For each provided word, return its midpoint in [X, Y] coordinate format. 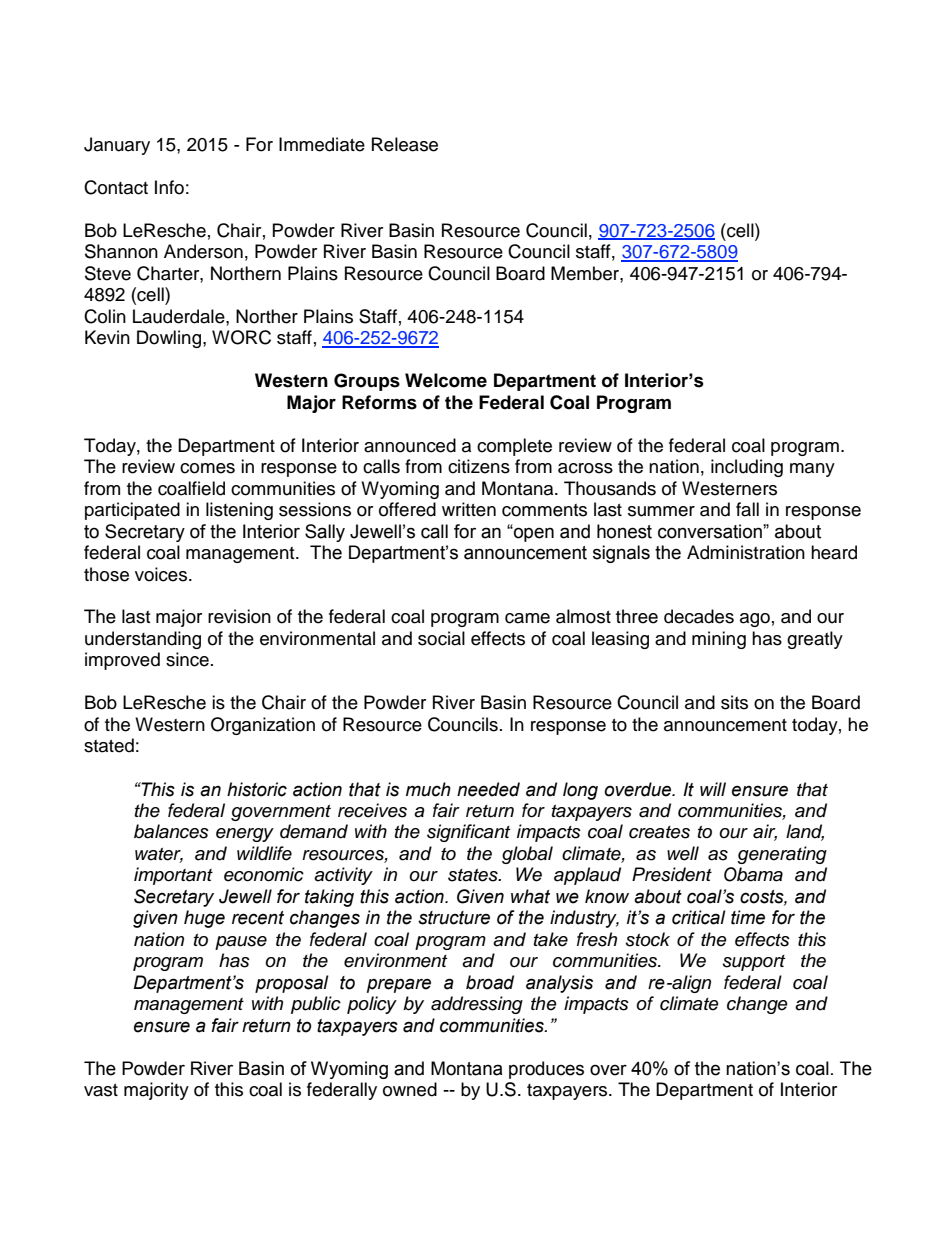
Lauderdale [180, 316]
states [474, 875]
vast [101, 1090]
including [747, 468]
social [441, 638]
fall [747, 509]
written [469, 509]
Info [169, 187]
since [187, 659]
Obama [753, 874]
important [173, 876]
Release [405, 144]
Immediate [322, 144]
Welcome [446, 380]
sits [734, 702]
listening [239, 511]
